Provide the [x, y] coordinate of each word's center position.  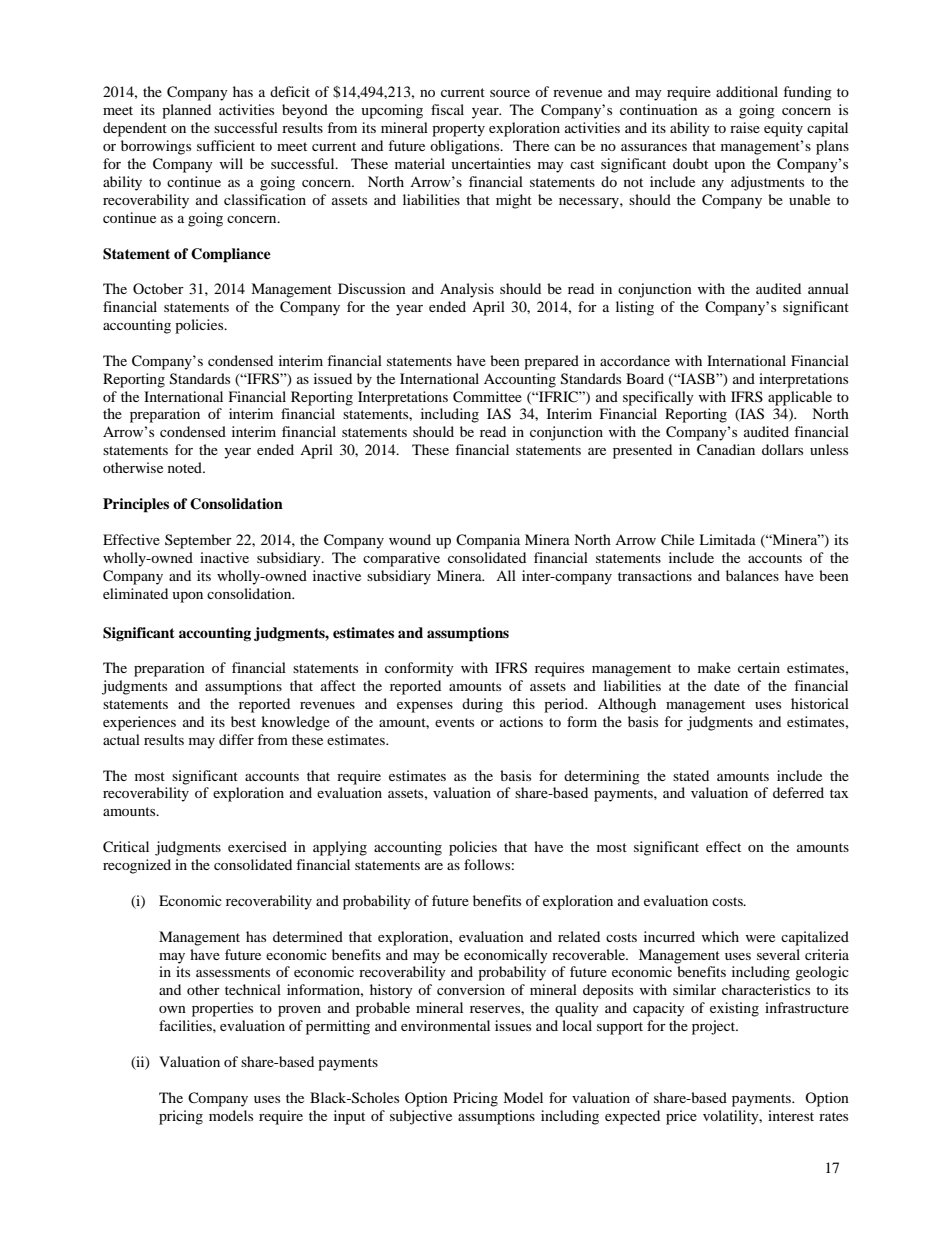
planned [186, 111]
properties [222, 1009]
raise [745, 127]
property [458, 130]
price [681, 1117]
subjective [421, 1117]
